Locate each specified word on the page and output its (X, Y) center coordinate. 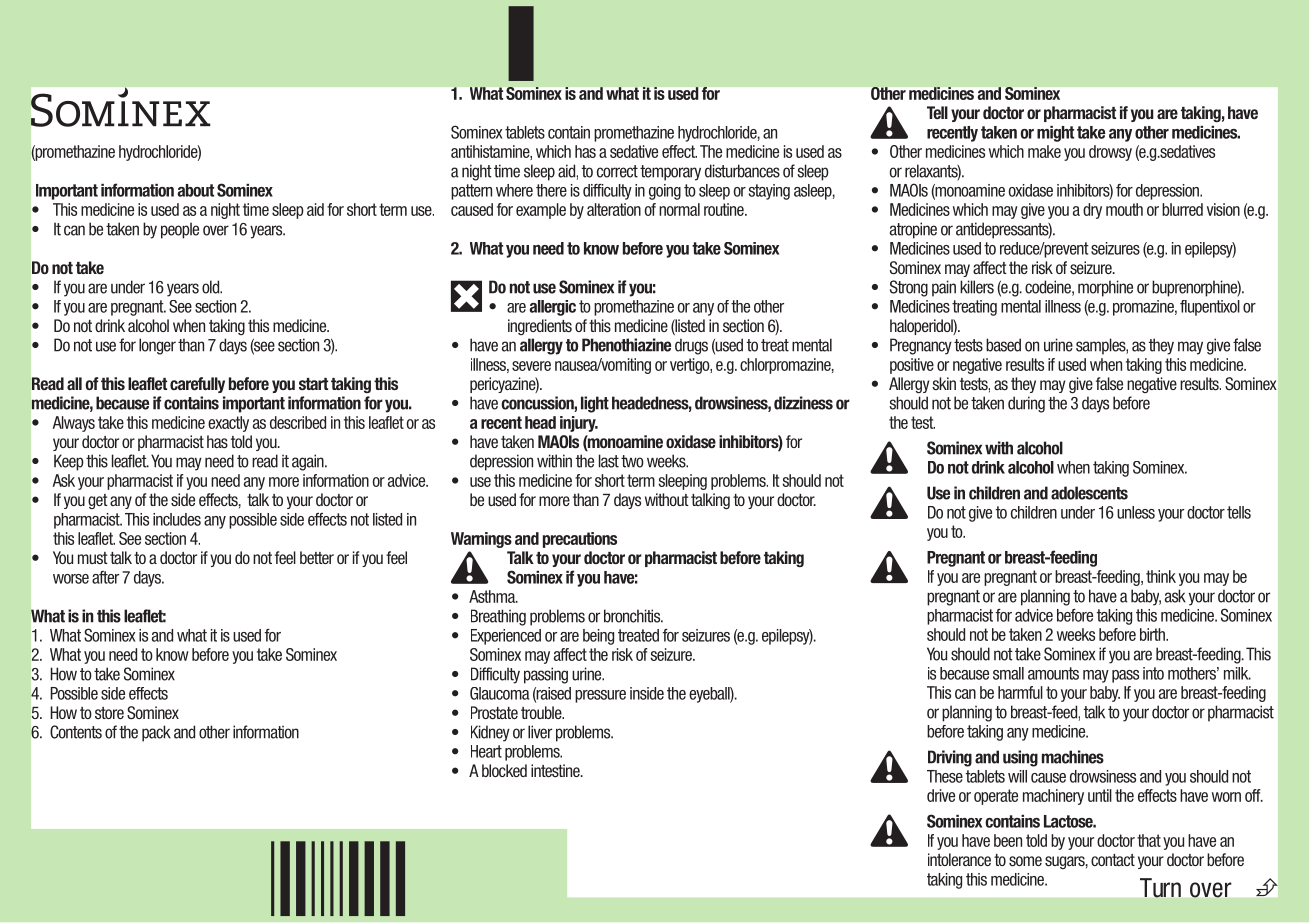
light (595, 404)
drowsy (1110, 153)
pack (156, 733)
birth (1153, 634)
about (196, 190)
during (1026, 404)
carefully (197, 385)
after (105, 577)
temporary (670, 173)
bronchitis (633, 616)
